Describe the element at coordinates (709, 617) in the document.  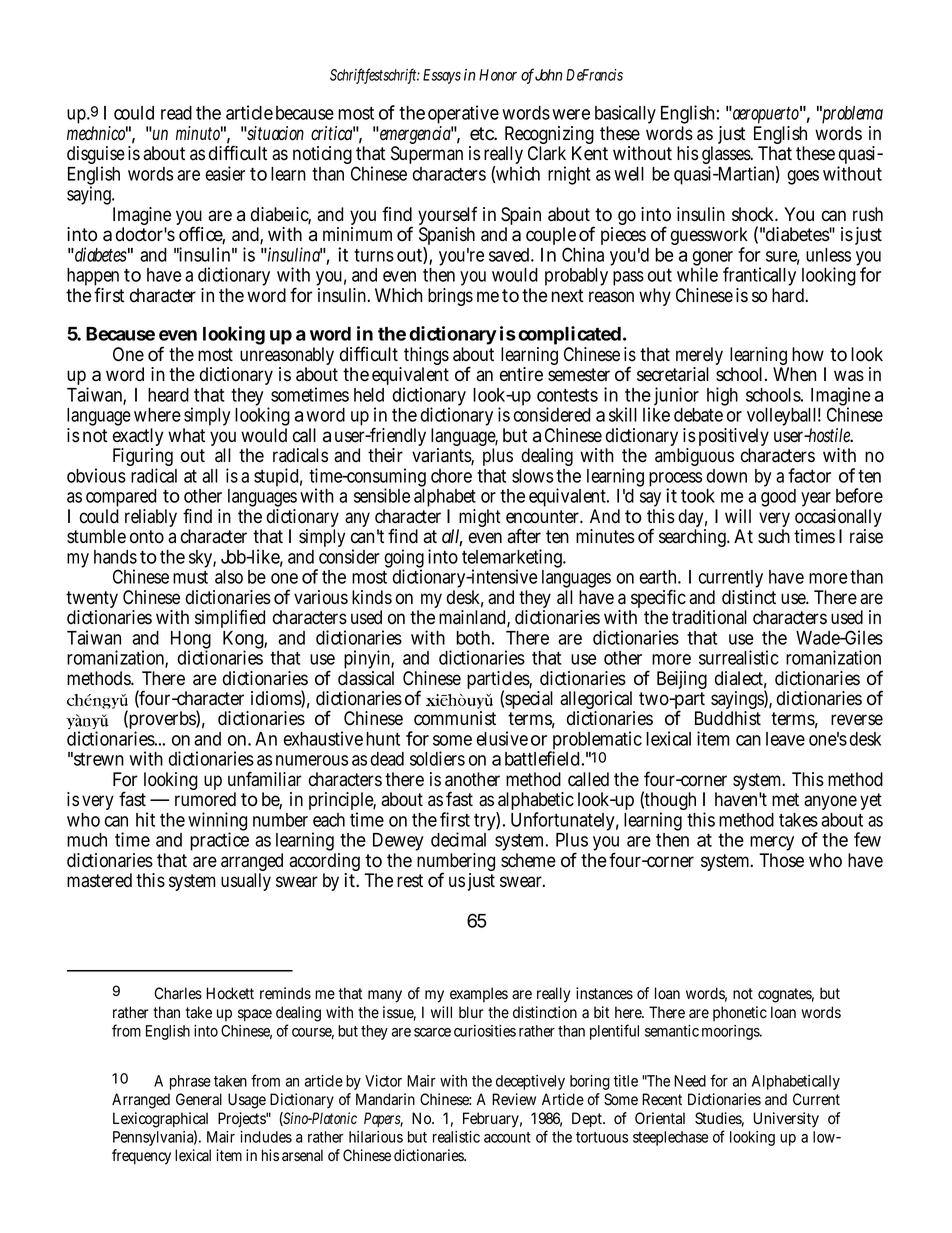
I see `traditional` at that location.
